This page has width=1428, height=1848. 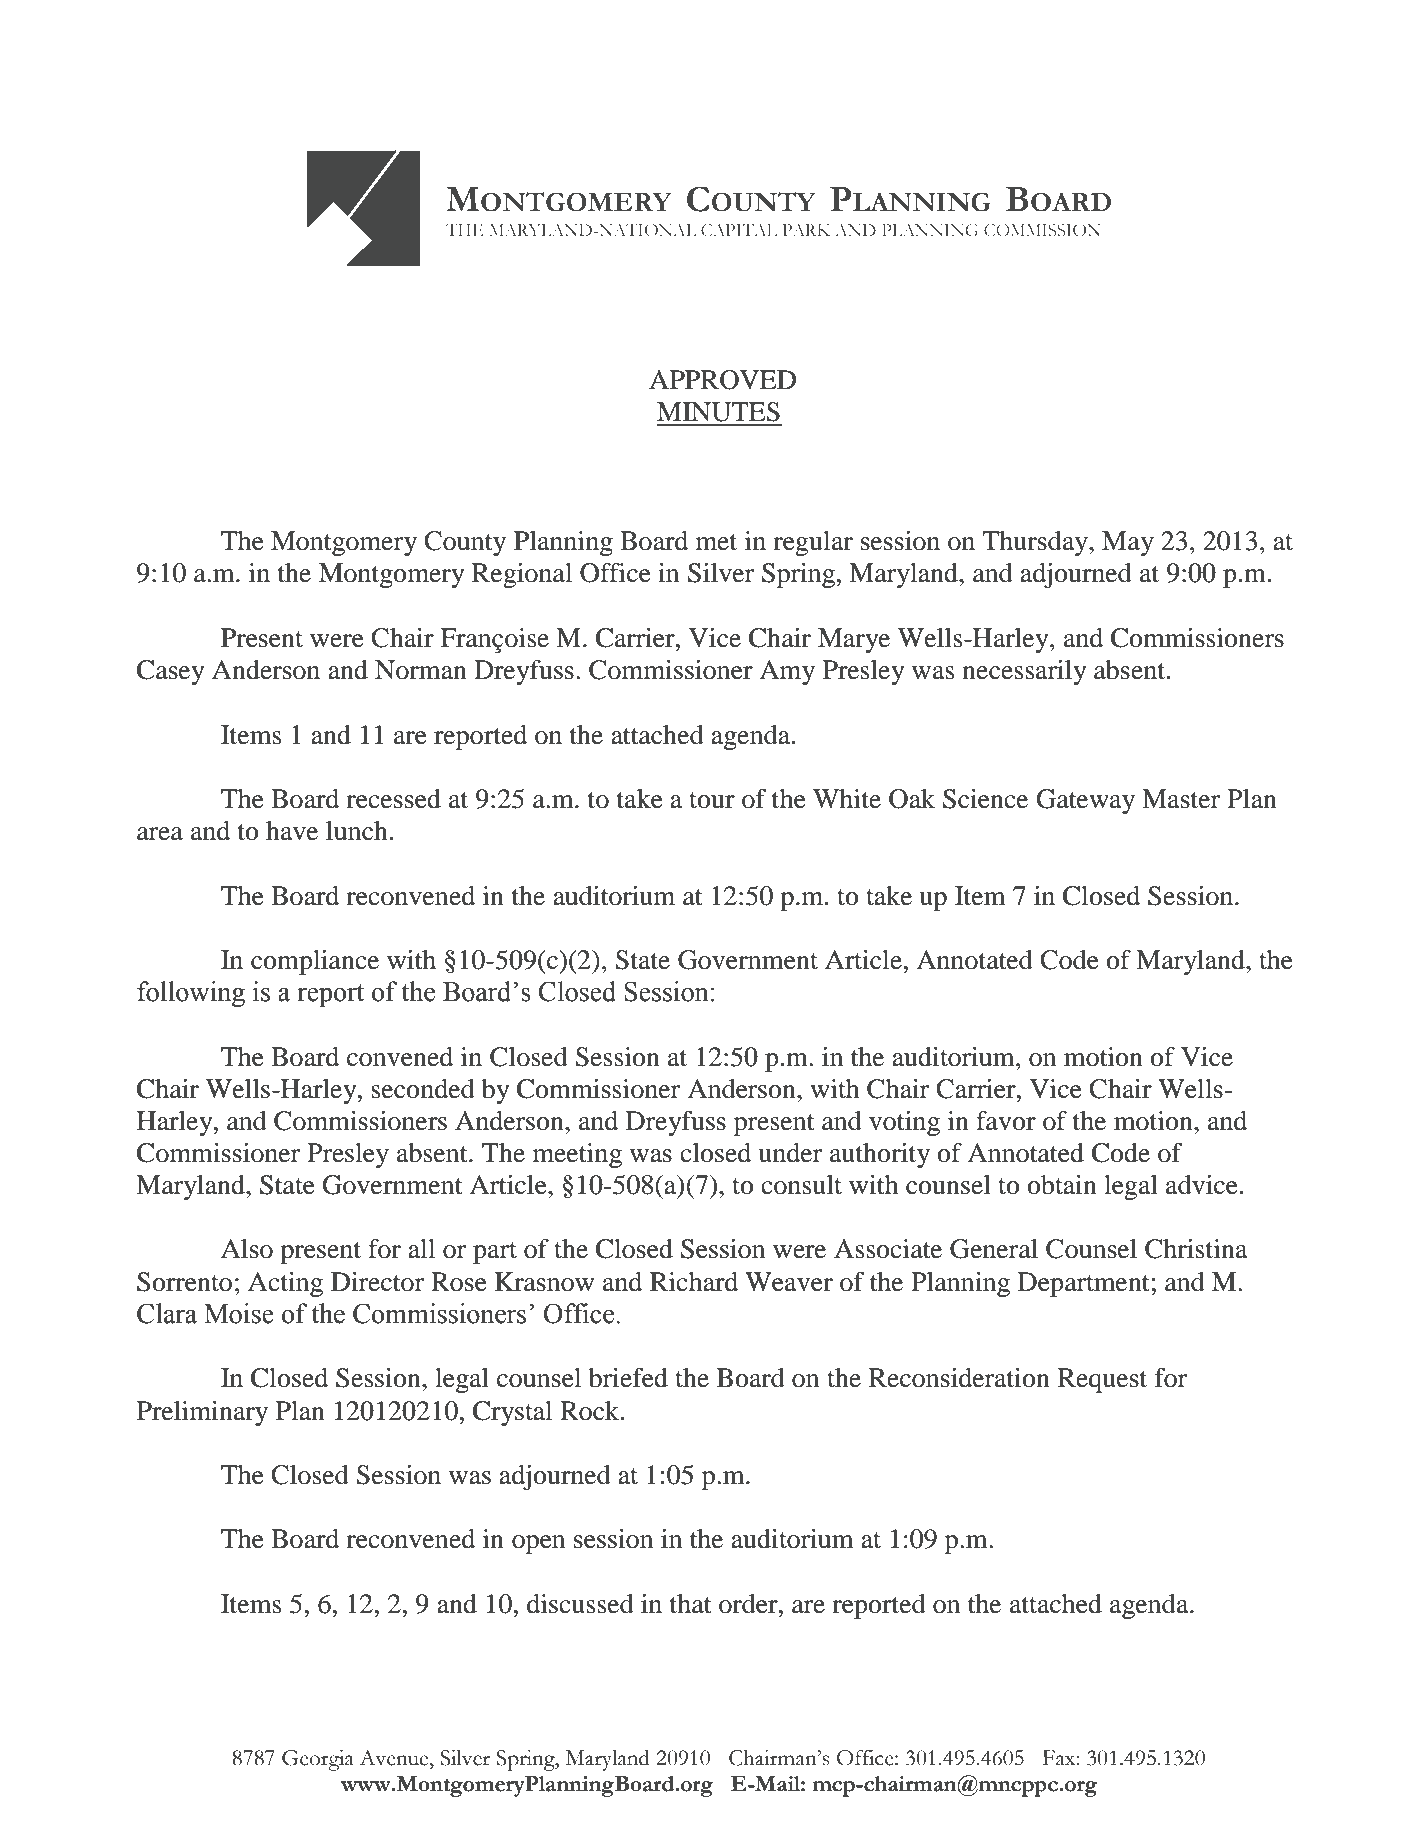 What do you see at coordinates (807, 230) in the page?
I see `PARK` at bounding box center [807, 230].
